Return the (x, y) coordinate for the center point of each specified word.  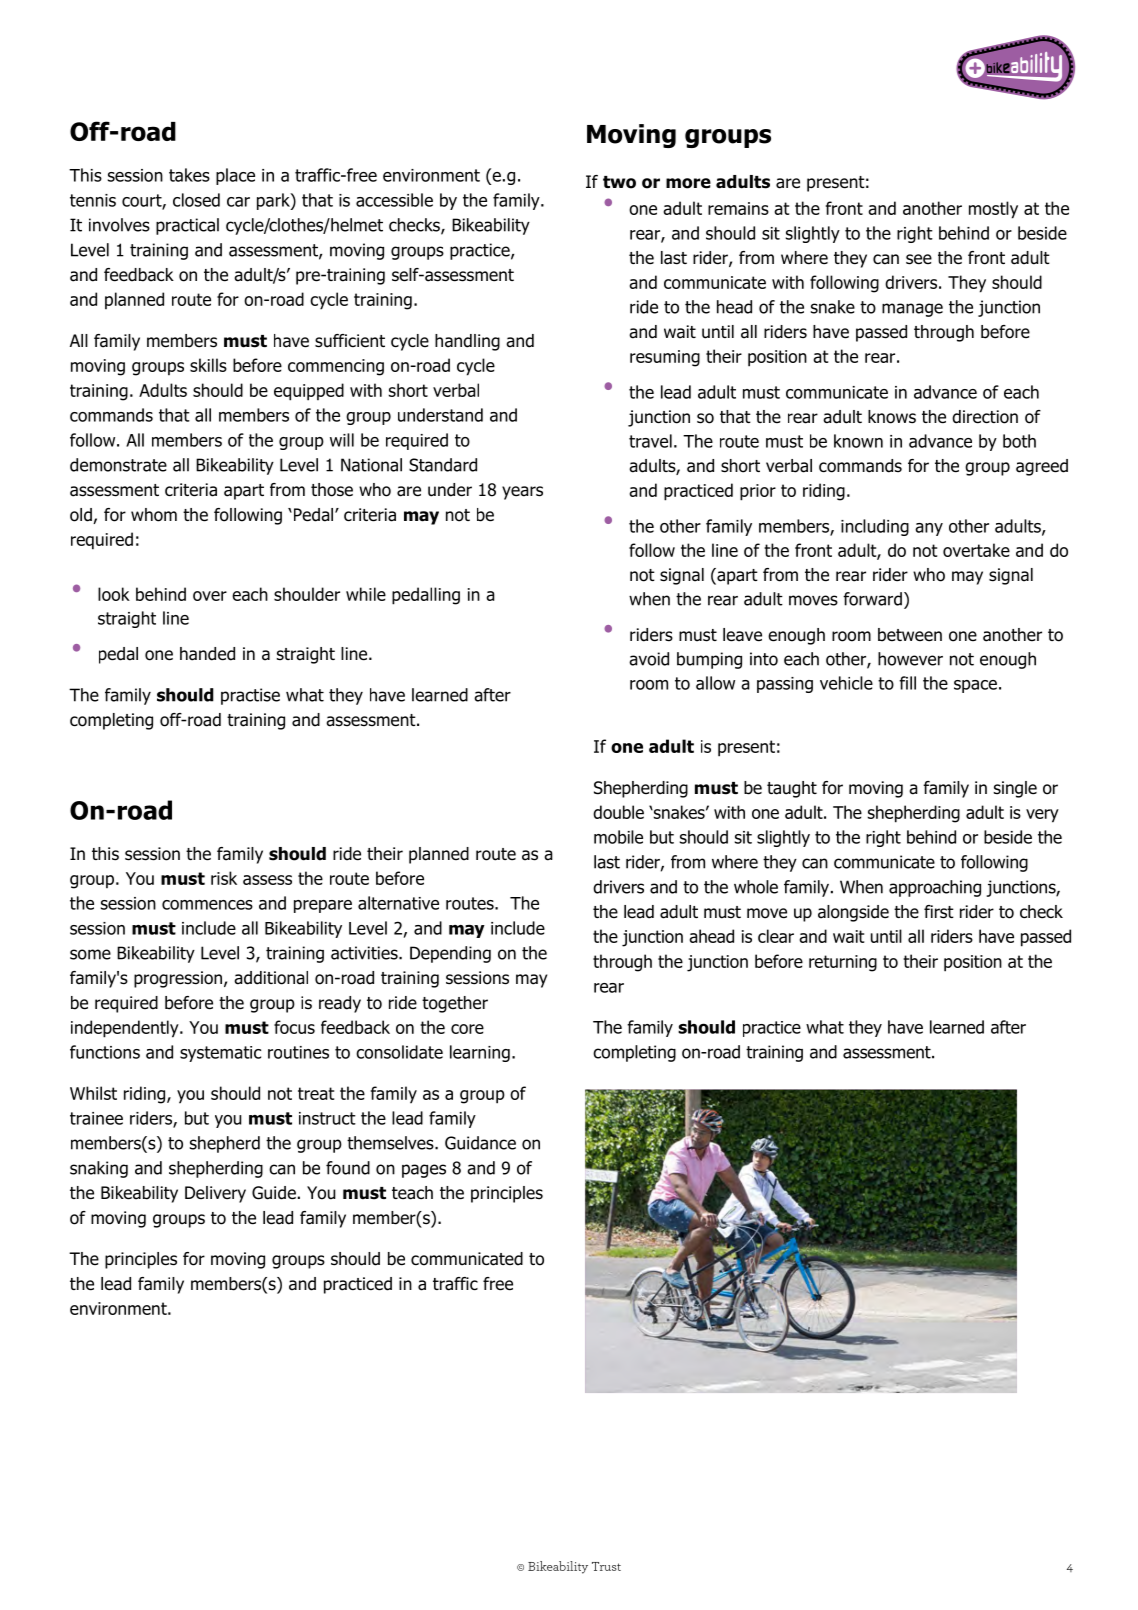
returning (843, 963)
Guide (274, 1193)
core (467, 1029)
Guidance (480, 1143)
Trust (606, 1566)
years (522, 493)
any (929, 529)
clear (776, 936)
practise (250, 696)
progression (179, 979)
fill (907, 683)
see (919, 259)
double (618, 812)
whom (154, 515)
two (619, 182)
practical (187, 226)
